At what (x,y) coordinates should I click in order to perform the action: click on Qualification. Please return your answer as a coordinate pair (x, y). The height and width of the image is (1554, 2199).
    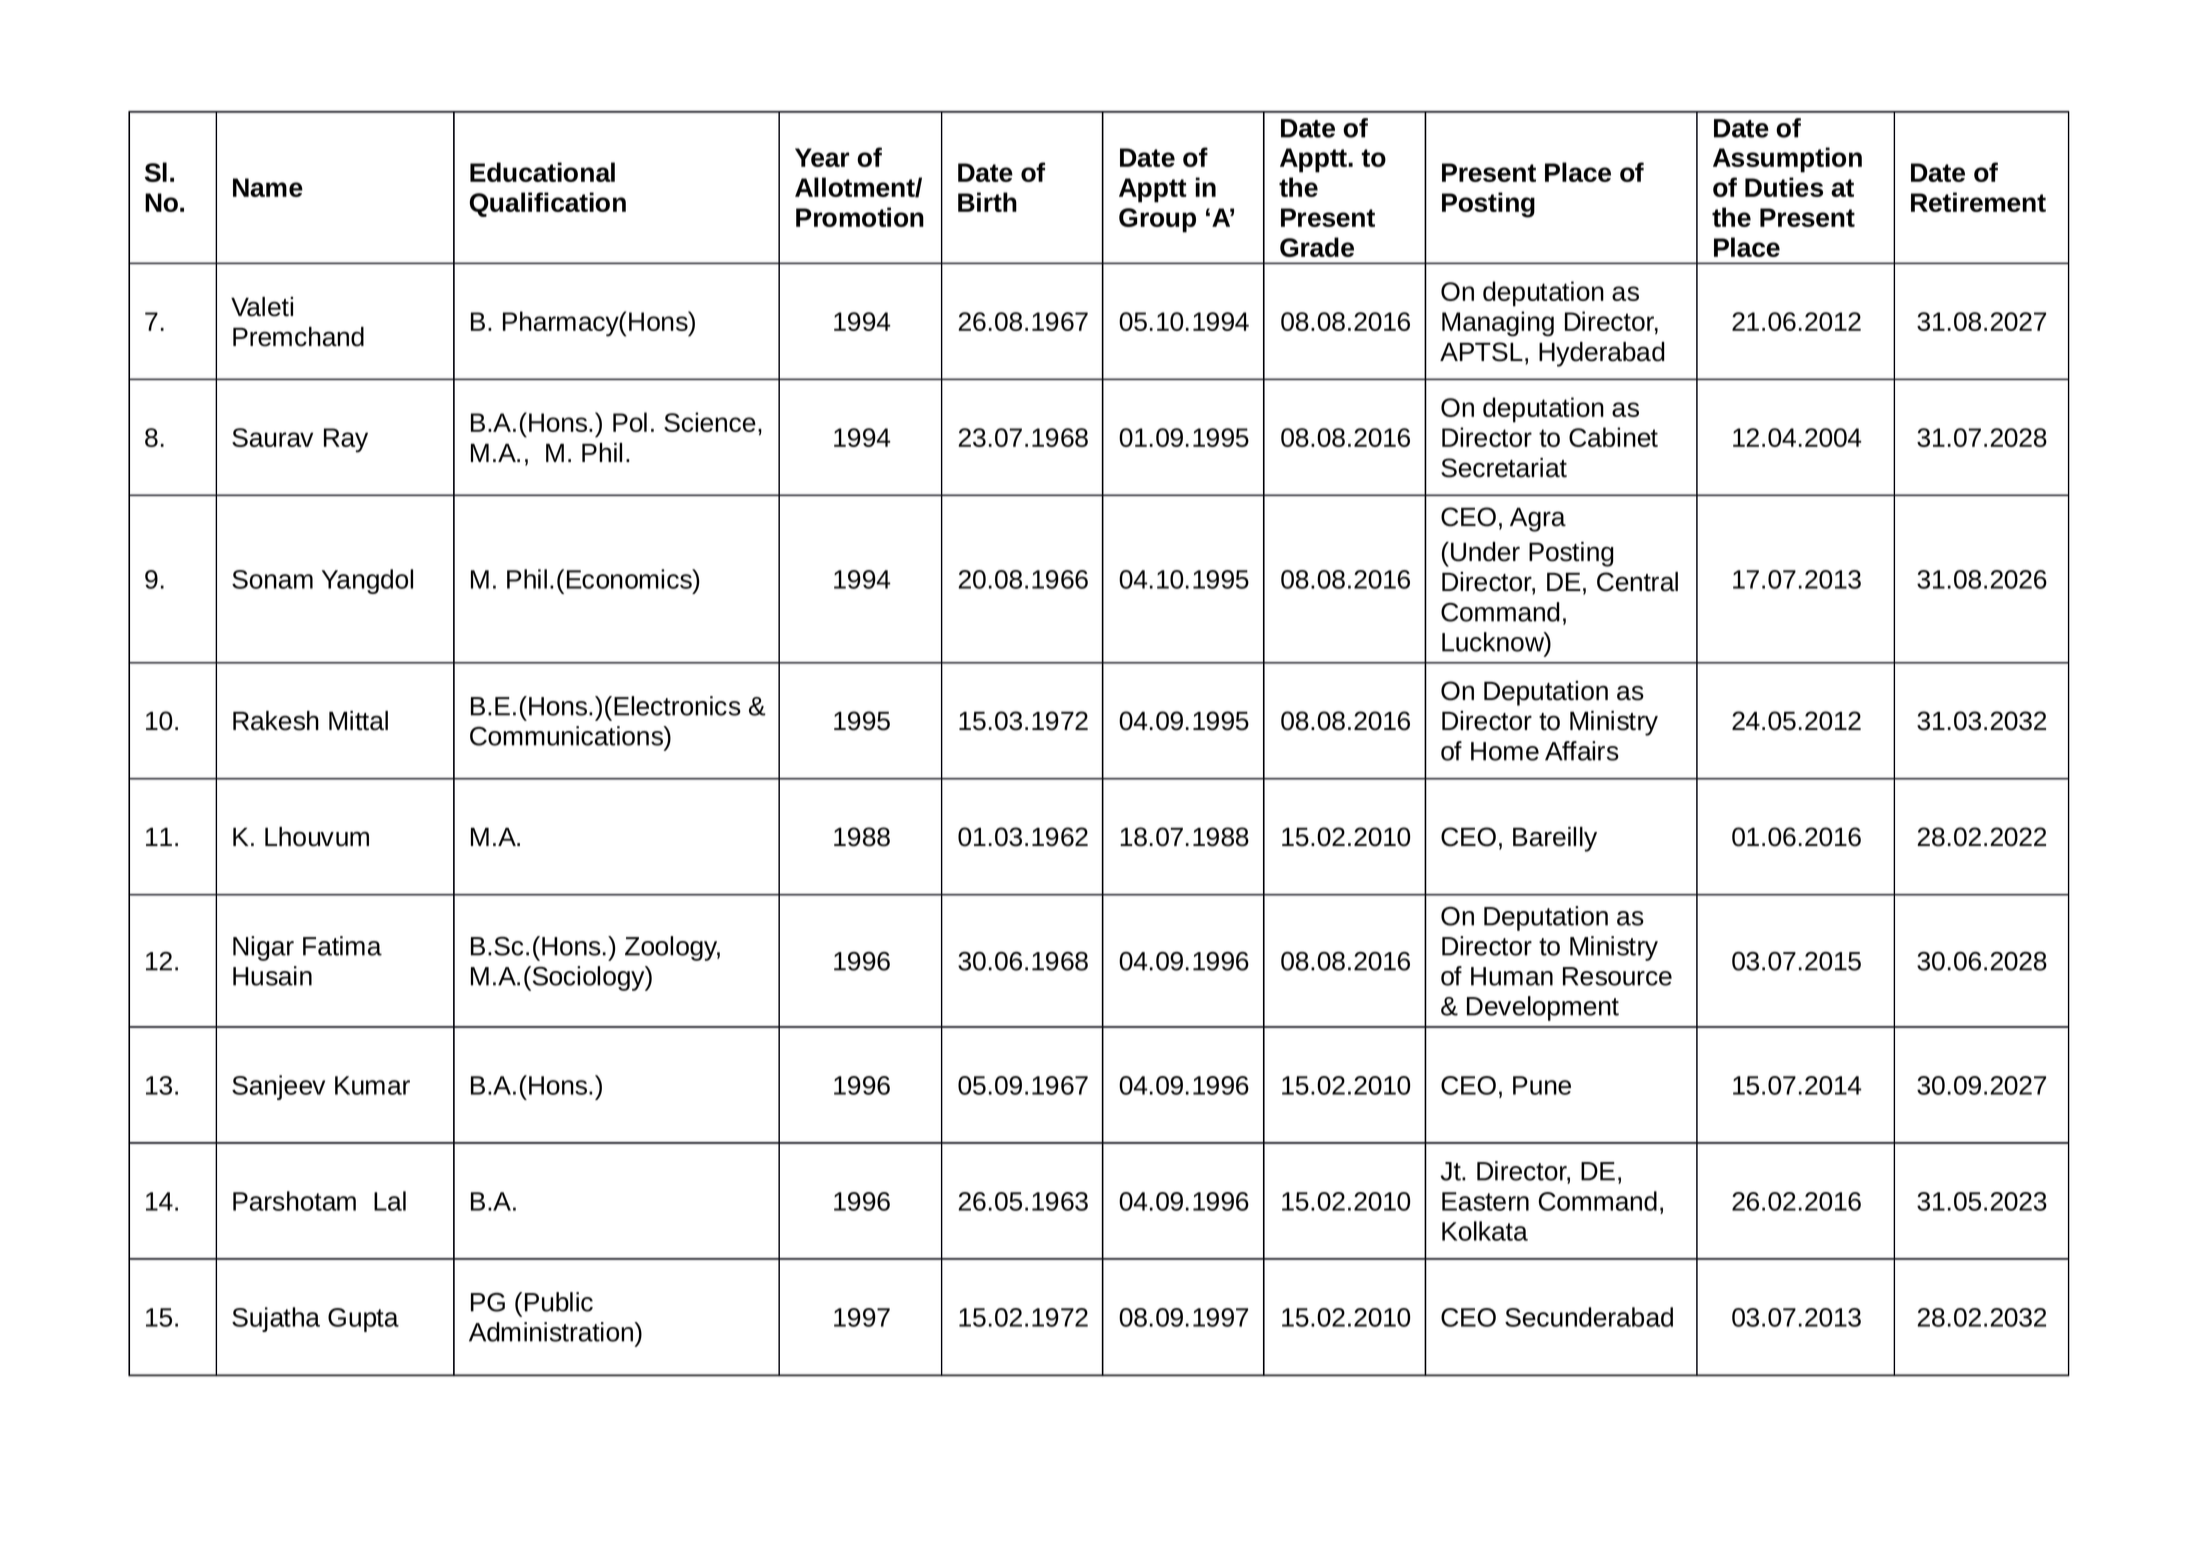
    Looking at the image, I should click on (548, 204).
